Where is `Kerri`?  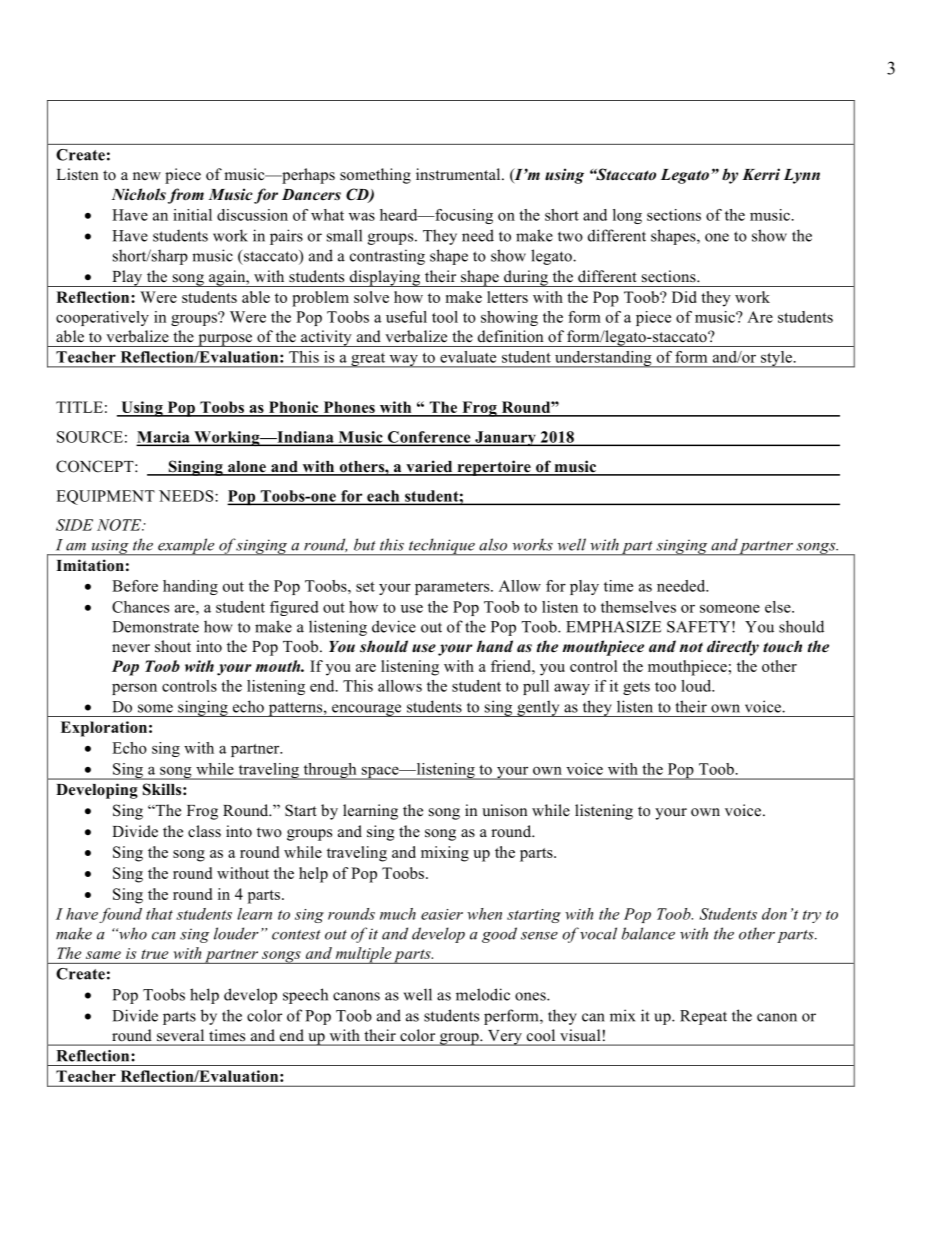
Kerri is located at coordinates (761, 174).
